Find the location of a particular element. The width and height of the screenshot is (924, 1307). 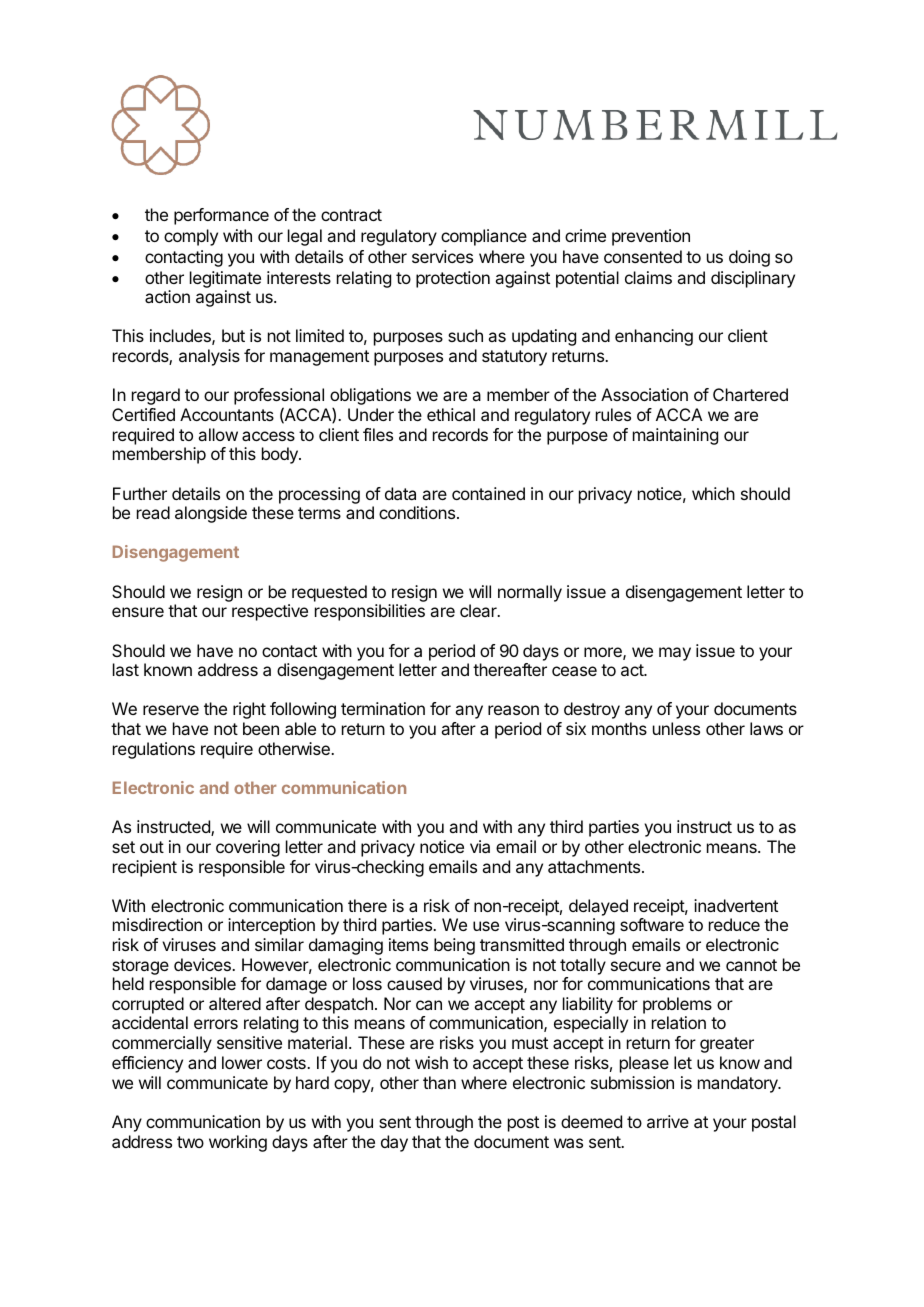

out is located at coordinates (152, 847).
